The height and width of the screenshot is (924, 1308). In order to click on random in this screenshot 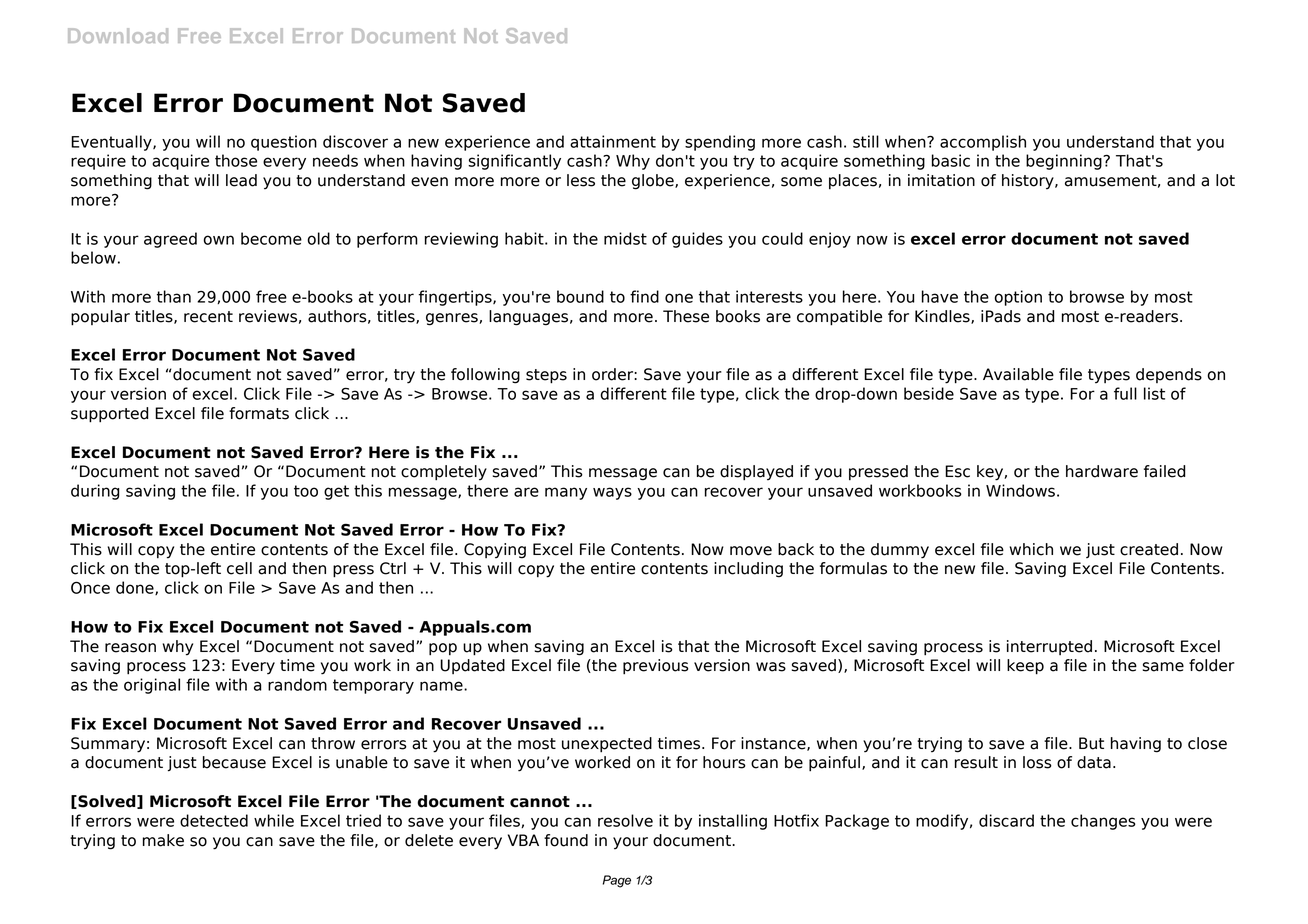, I will do `click(297, 684)`.
